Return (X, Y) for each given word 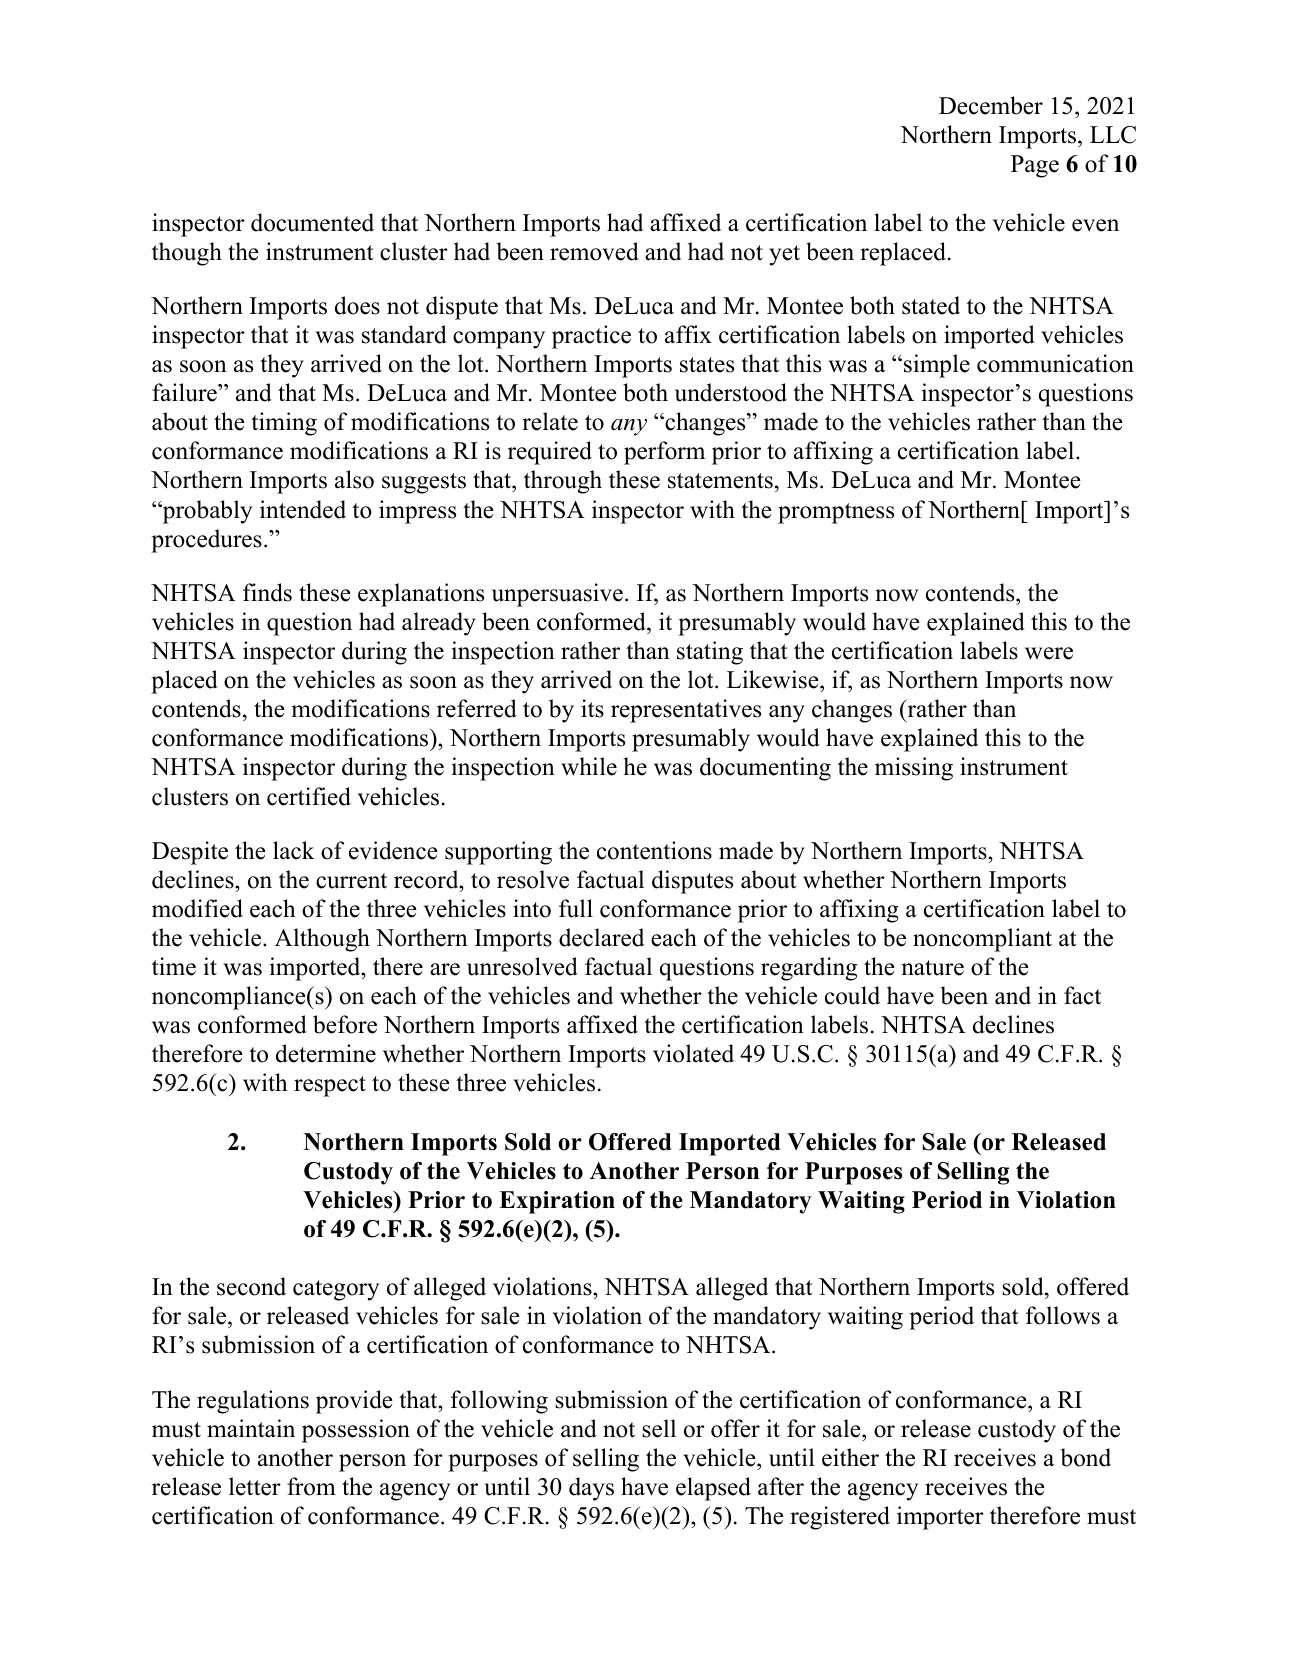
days (591, 1489)
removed (594, 251)
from (311, 1486)
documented (312, 222)
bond (1086, 1457)
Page (1035, 166)
